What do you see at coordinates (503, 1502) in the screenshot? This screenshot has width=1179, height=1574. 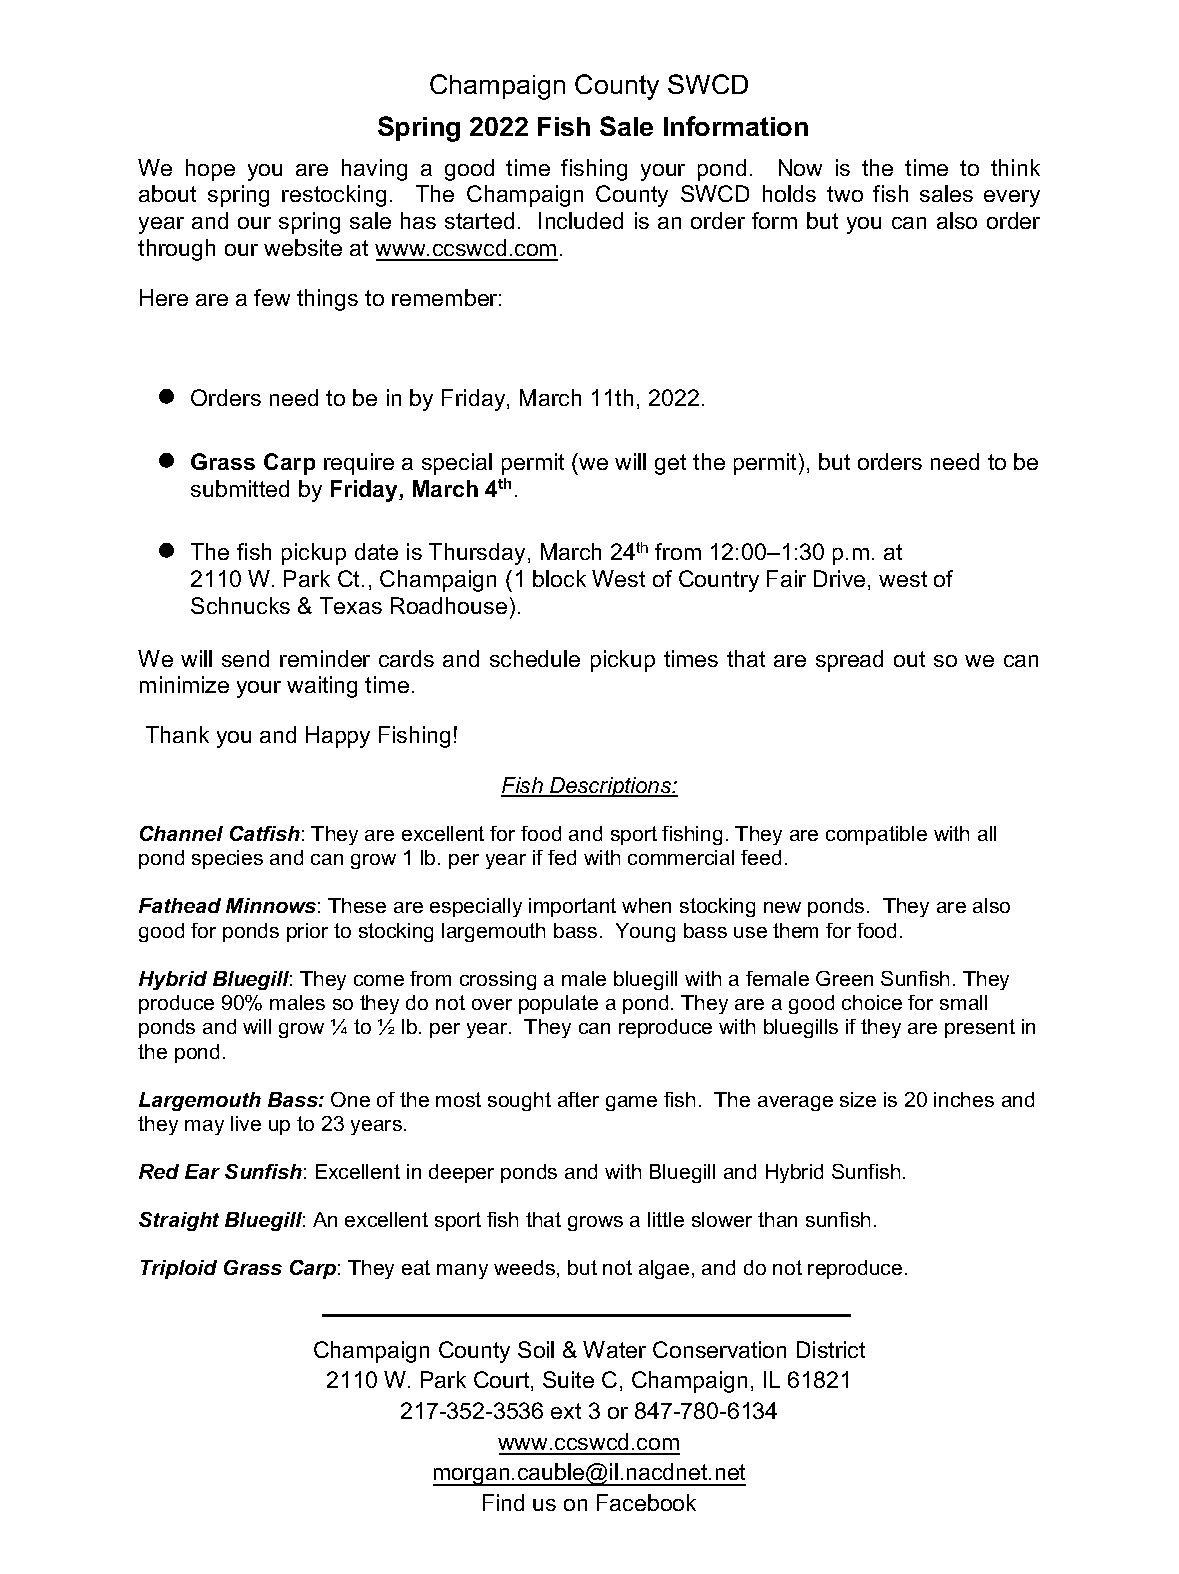 I see `Find` at bounding box center [503, 1502].
